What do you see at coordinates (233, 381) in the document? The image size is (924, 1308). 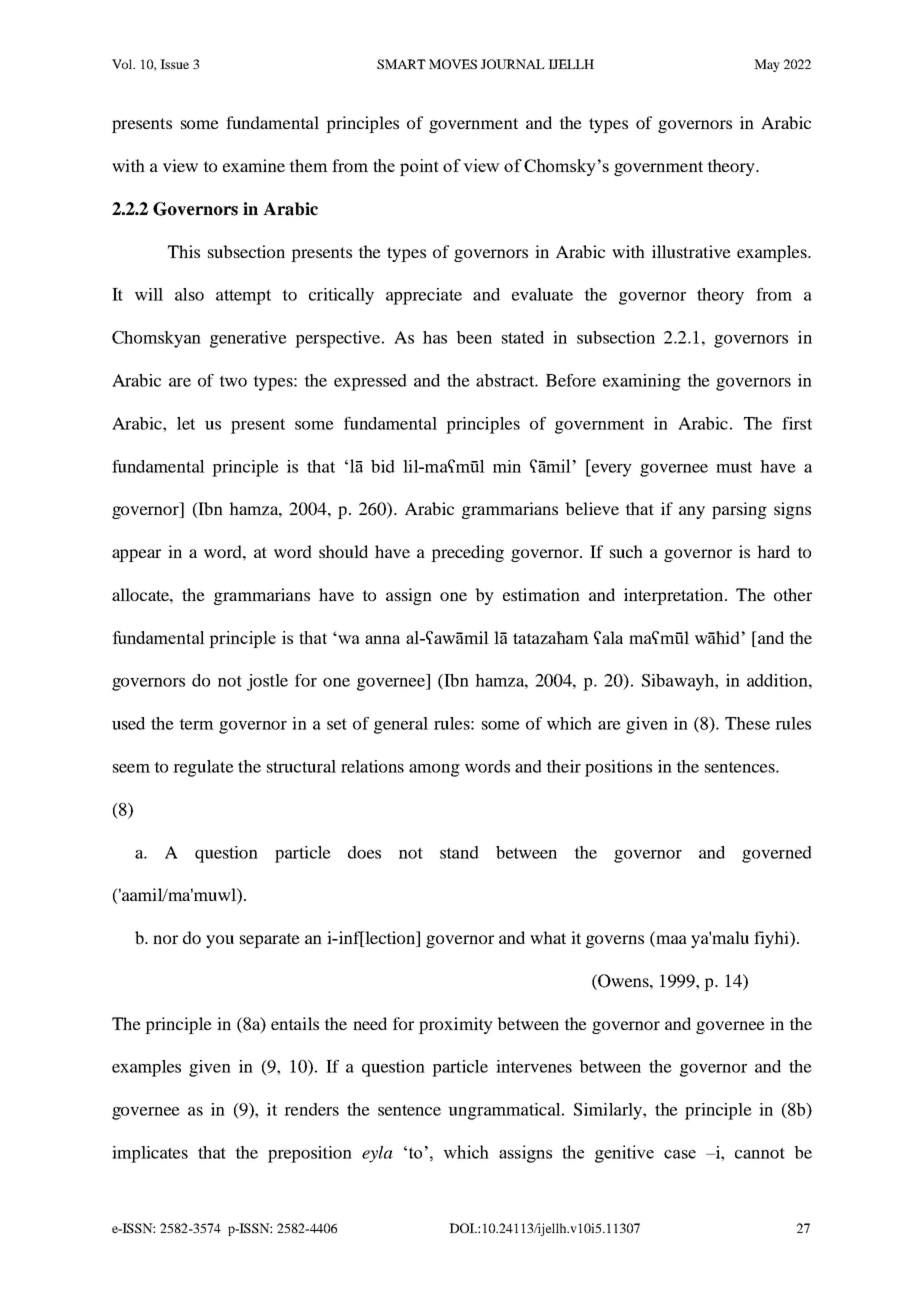 I see `two` at bounding box center [233, 381].
